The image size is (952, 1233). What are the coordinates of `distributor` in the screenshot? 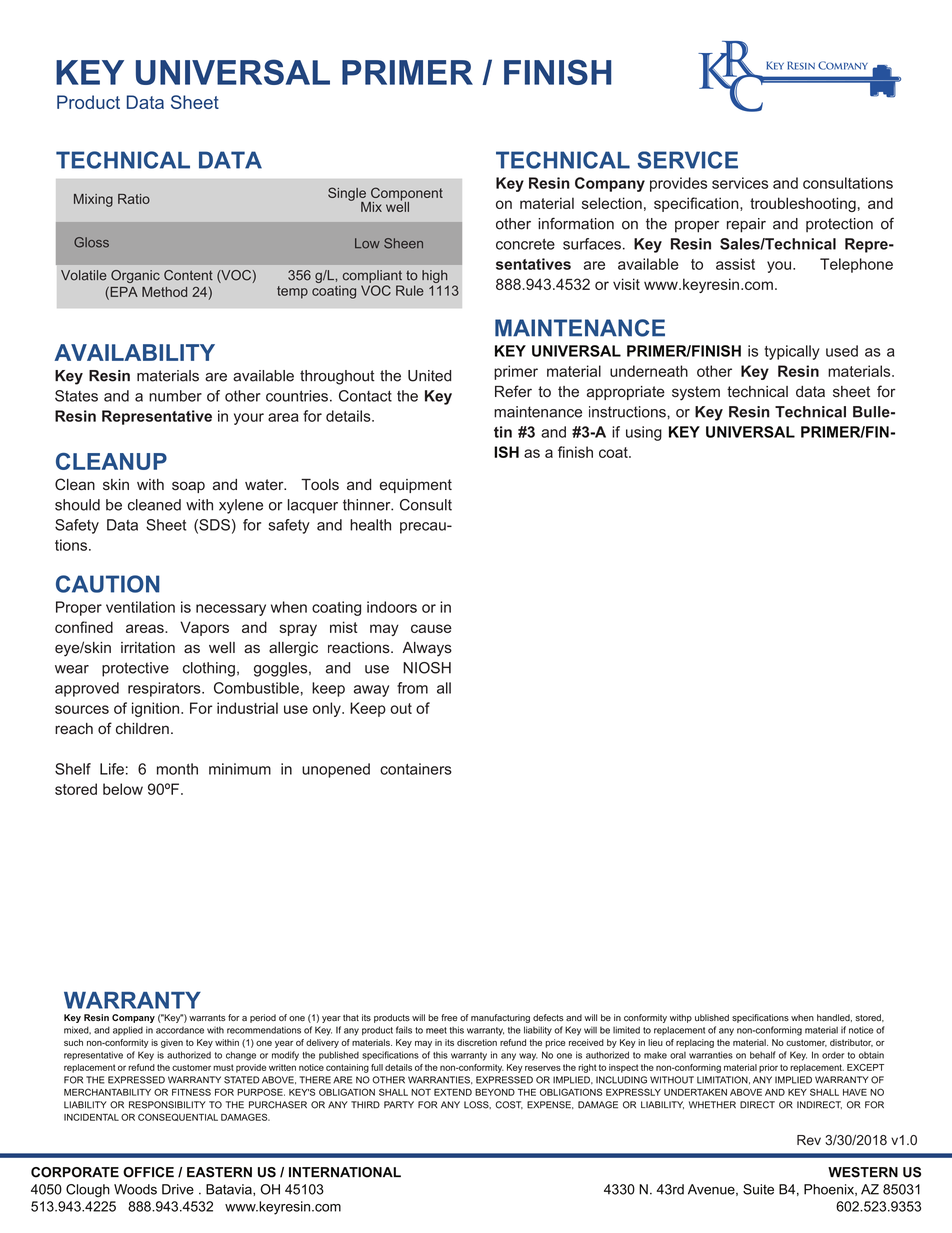 It's located at (851, 1043).
